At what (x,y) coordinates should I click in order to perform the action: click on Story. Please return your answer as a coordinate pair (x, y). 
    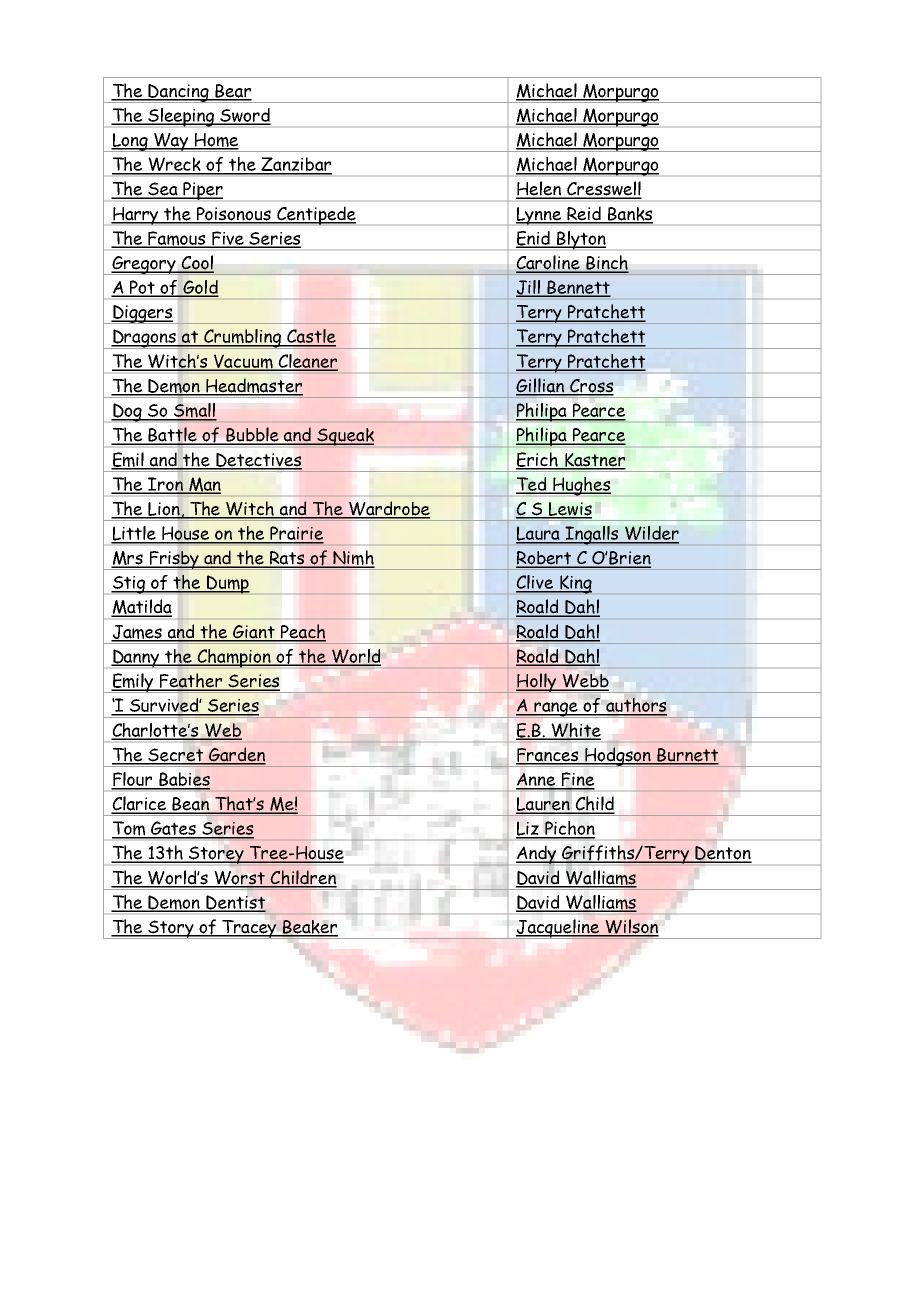
    Looking at the image, I should click on (171, 929).
